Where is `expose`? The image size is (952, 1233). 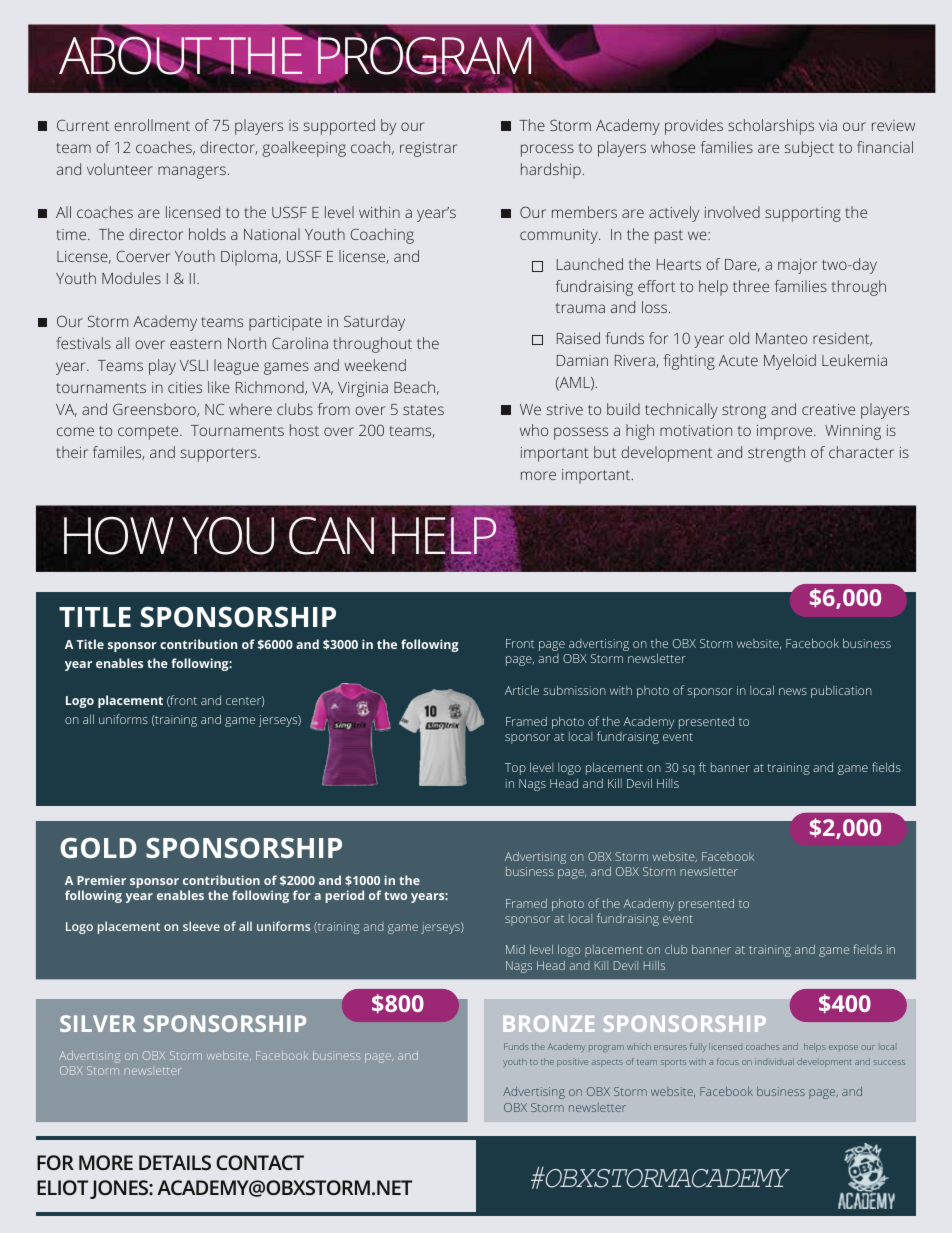
expose is located at coordinates (843, 1047).
